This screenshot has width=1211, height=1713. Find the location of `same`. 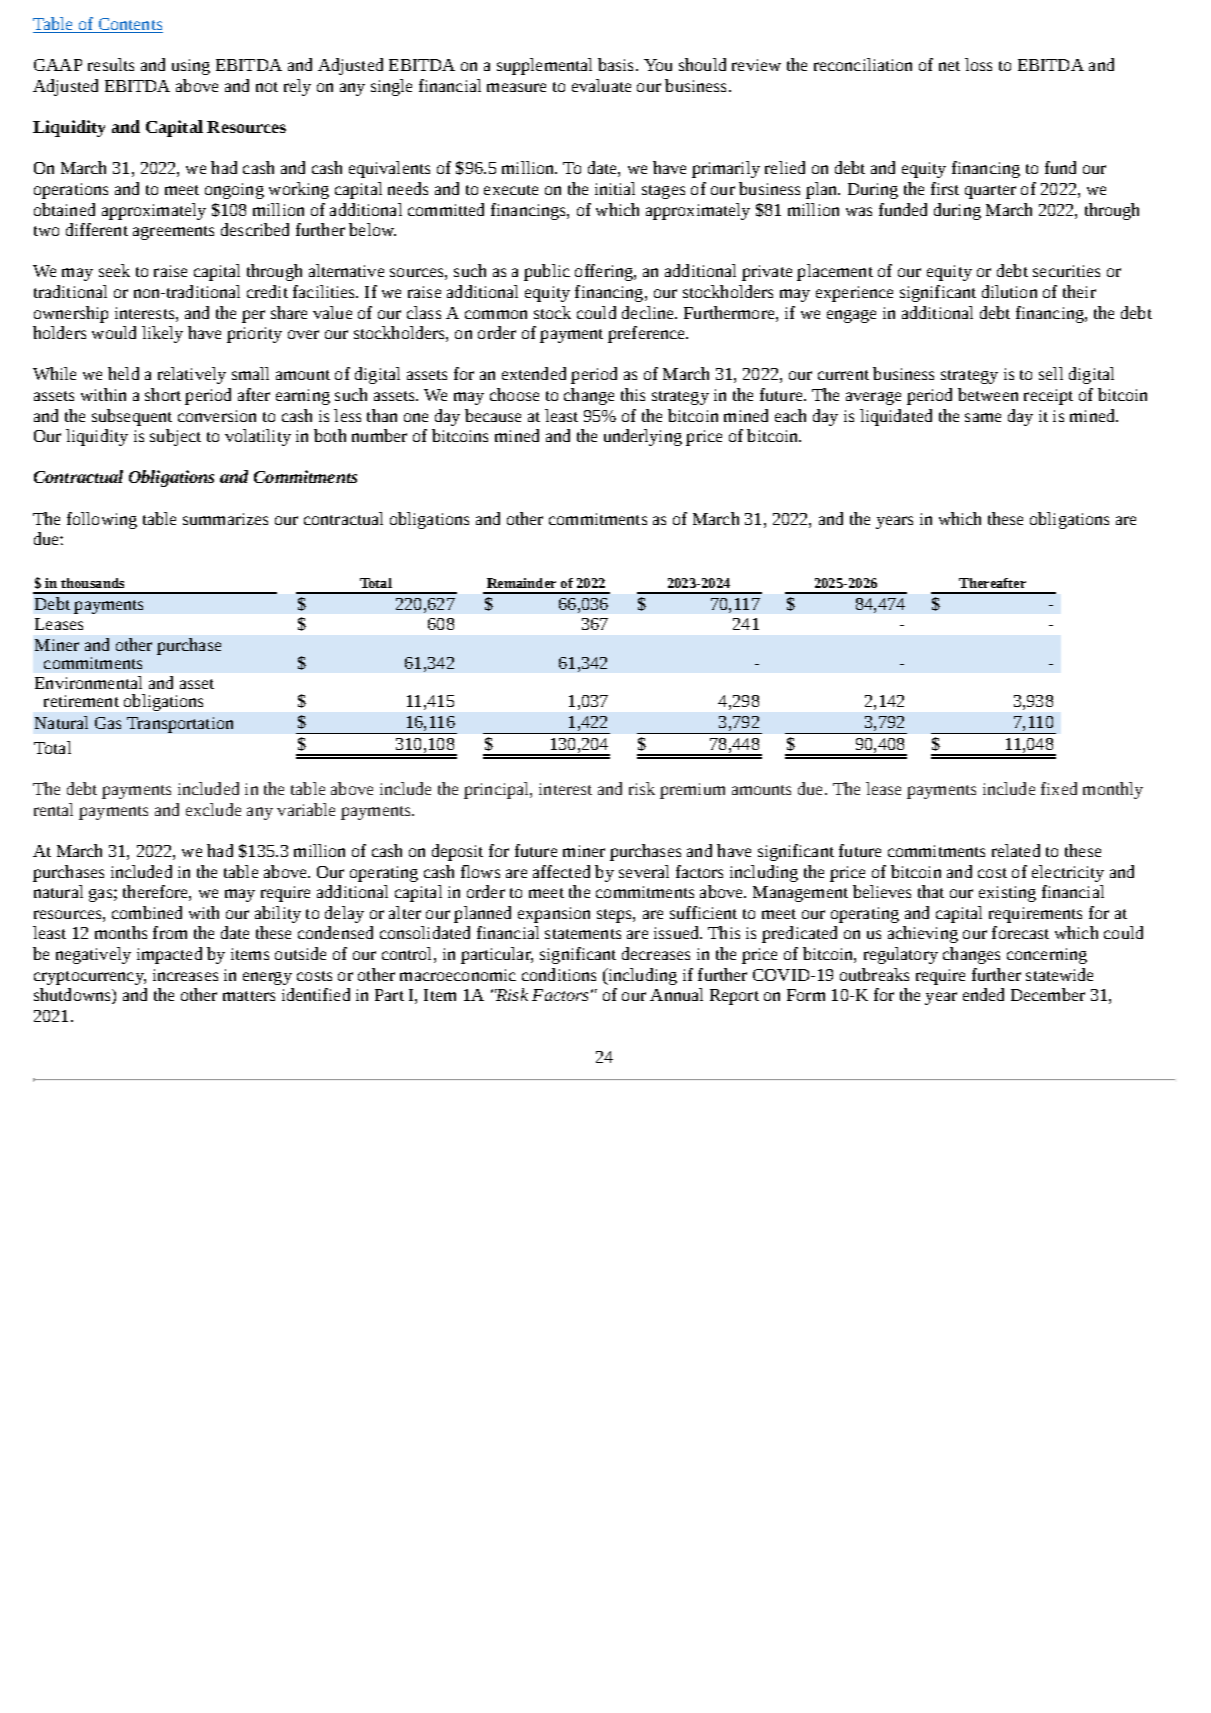

same is located at coordinates (983, 417).
